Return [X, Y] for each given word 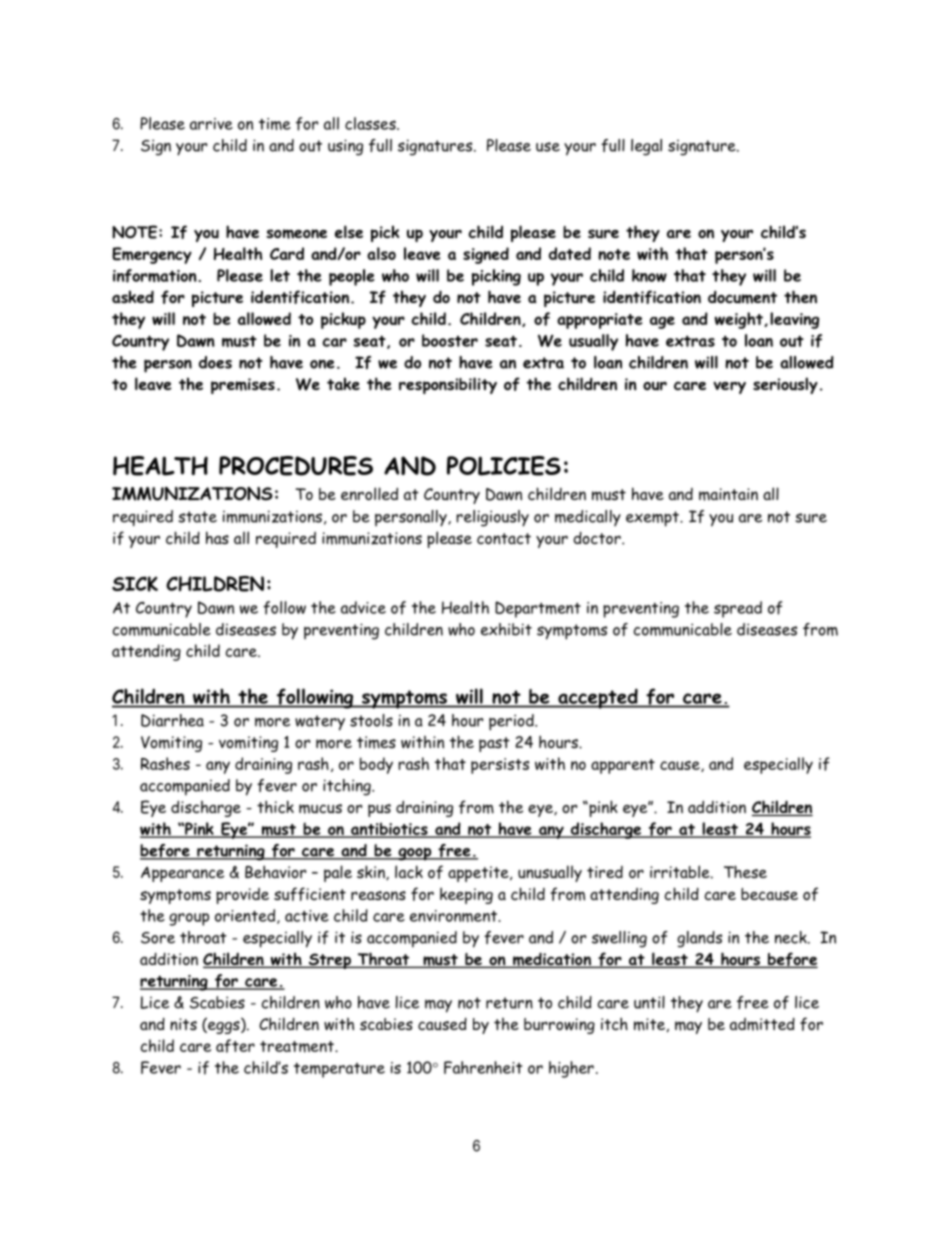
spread [738, 609]
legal [646, 147]
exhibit [506, 629]
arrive [211, 124]
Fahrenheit [483, 1067]
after [235, 1046]
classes [371, 123]
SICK [135, 584]
